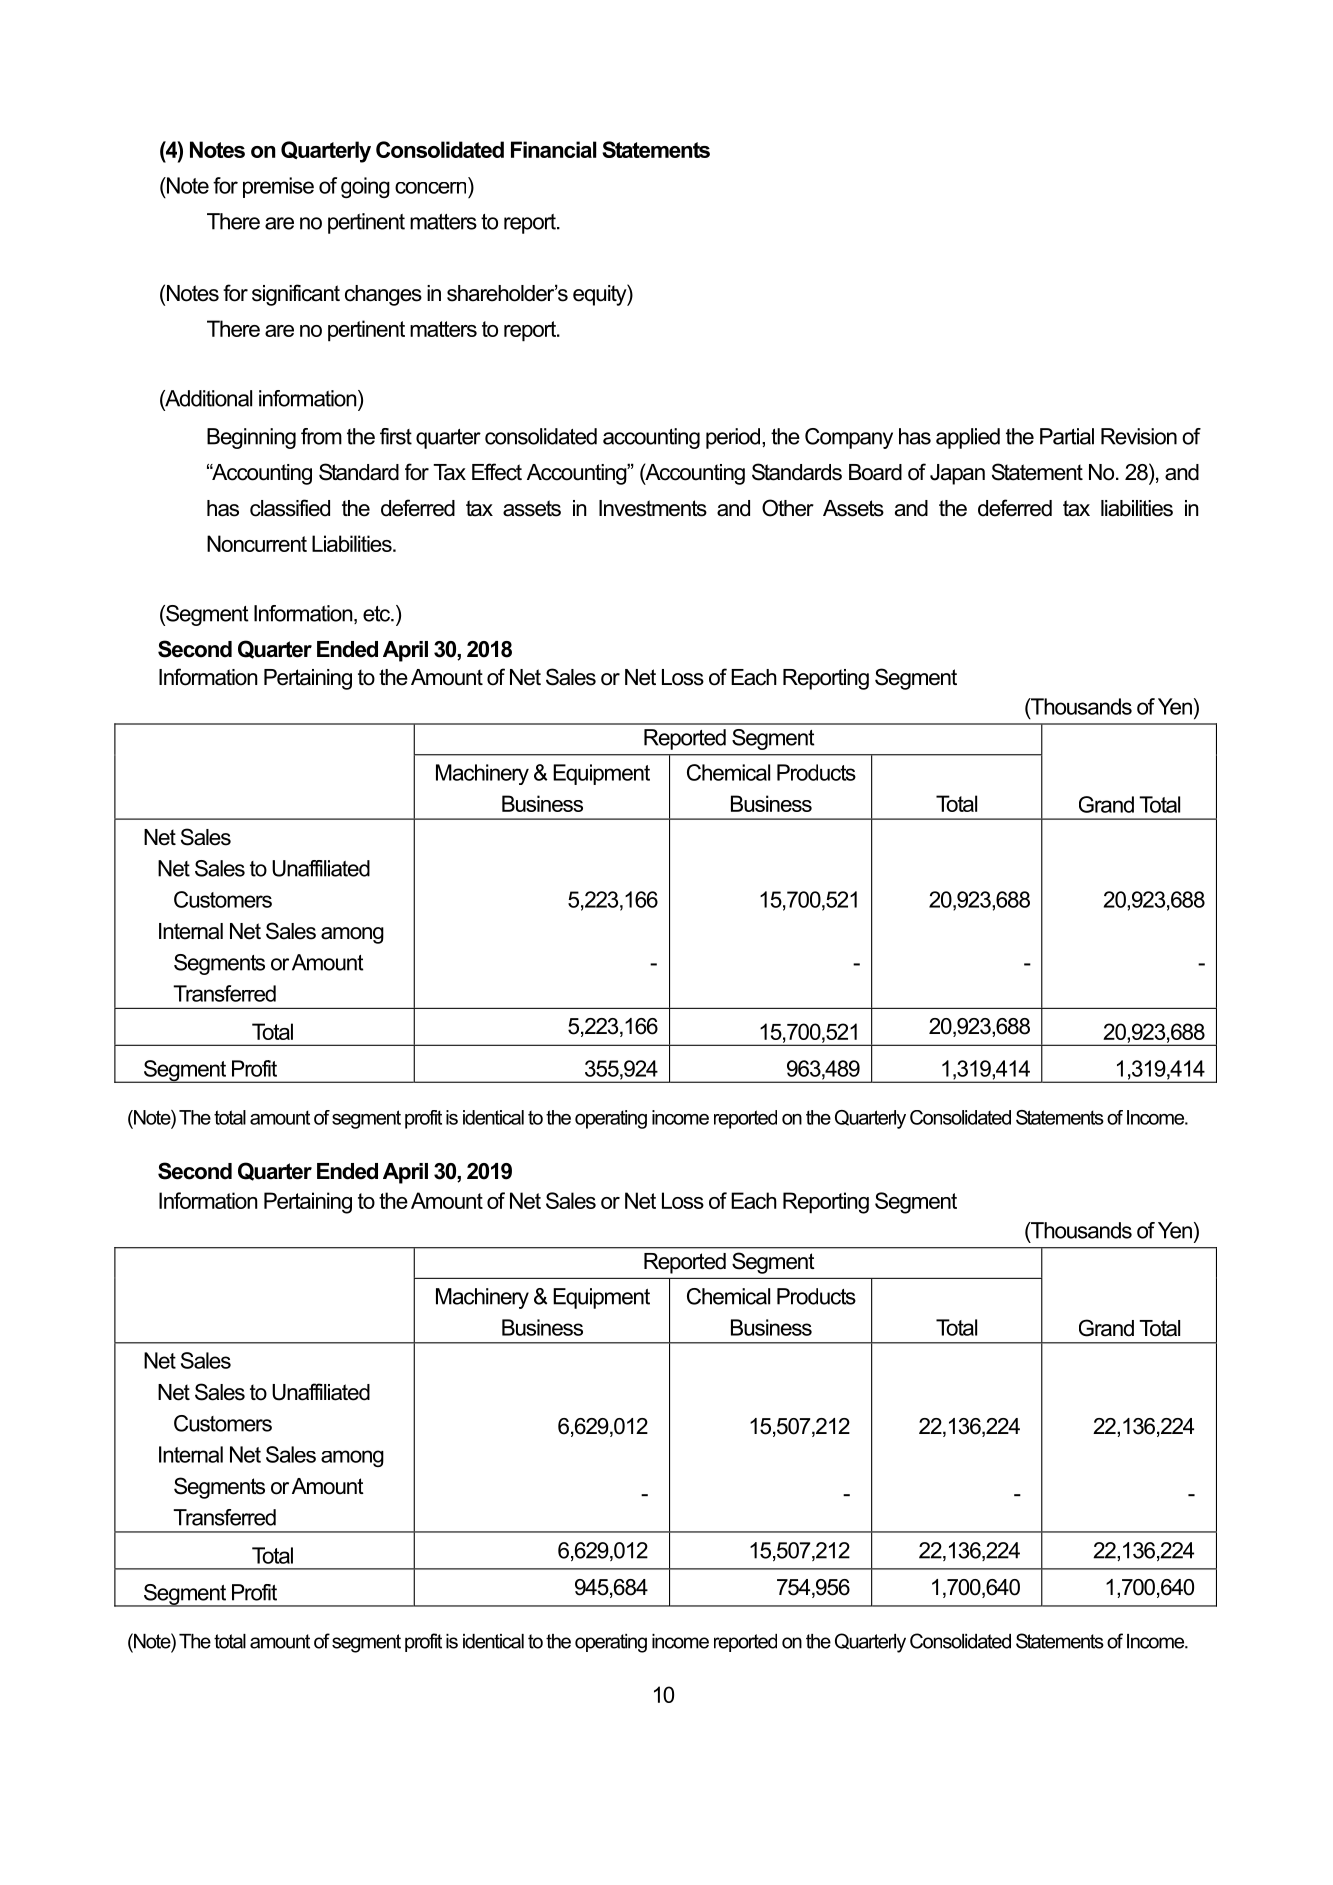 Image resolution: width=1333 pixels, height=1885 pixels. I want to click on Partial, so click(1067, 436).
